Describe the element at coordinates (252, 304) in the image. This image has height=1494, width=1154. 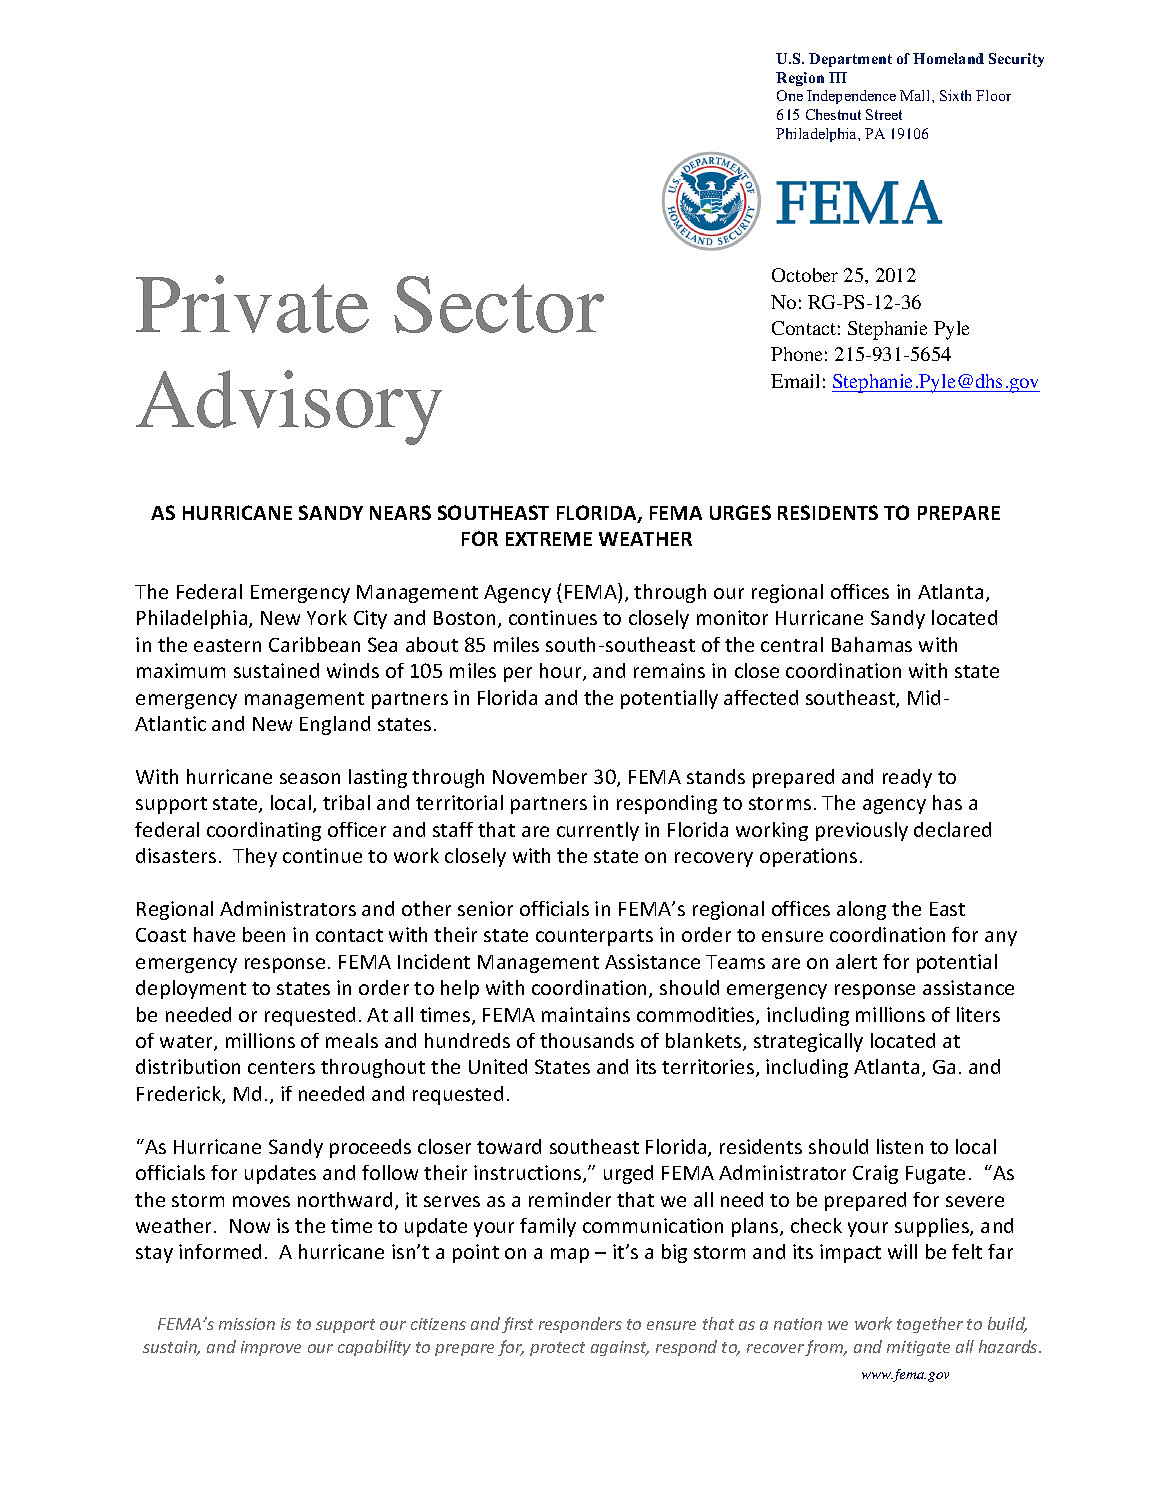
I see `Private` at that location.
